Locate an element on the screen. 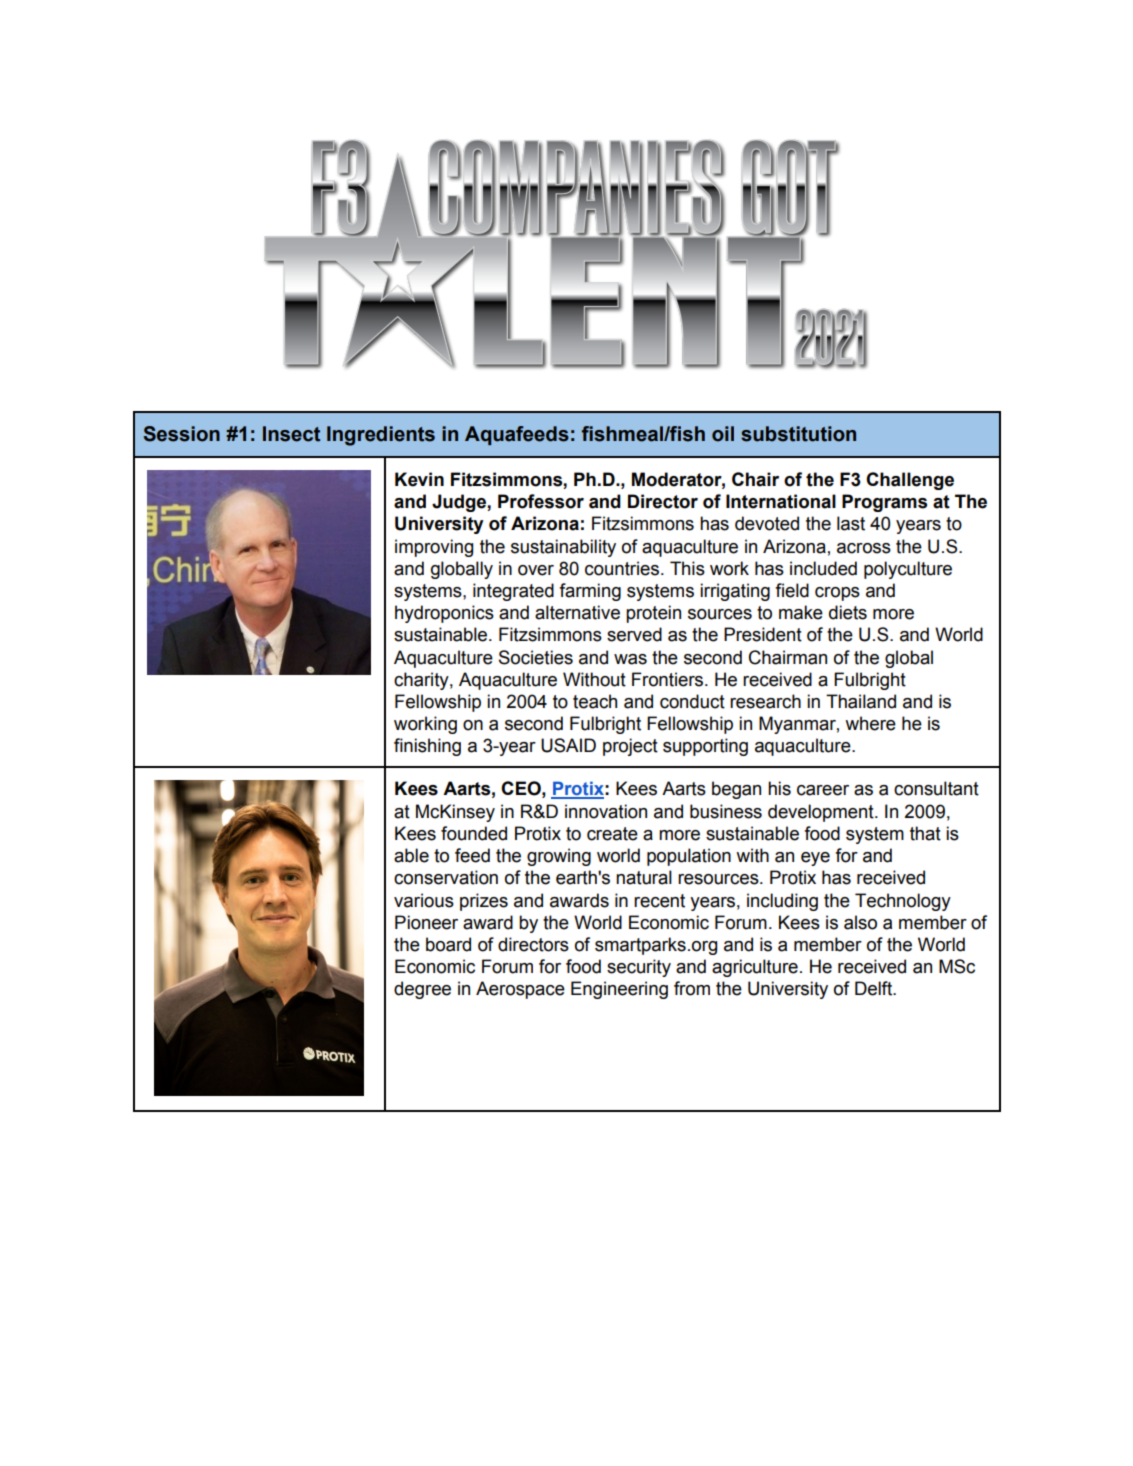 This screenshot has height=1466, width=1133. Thailand is located at coordinates (861, 701).
